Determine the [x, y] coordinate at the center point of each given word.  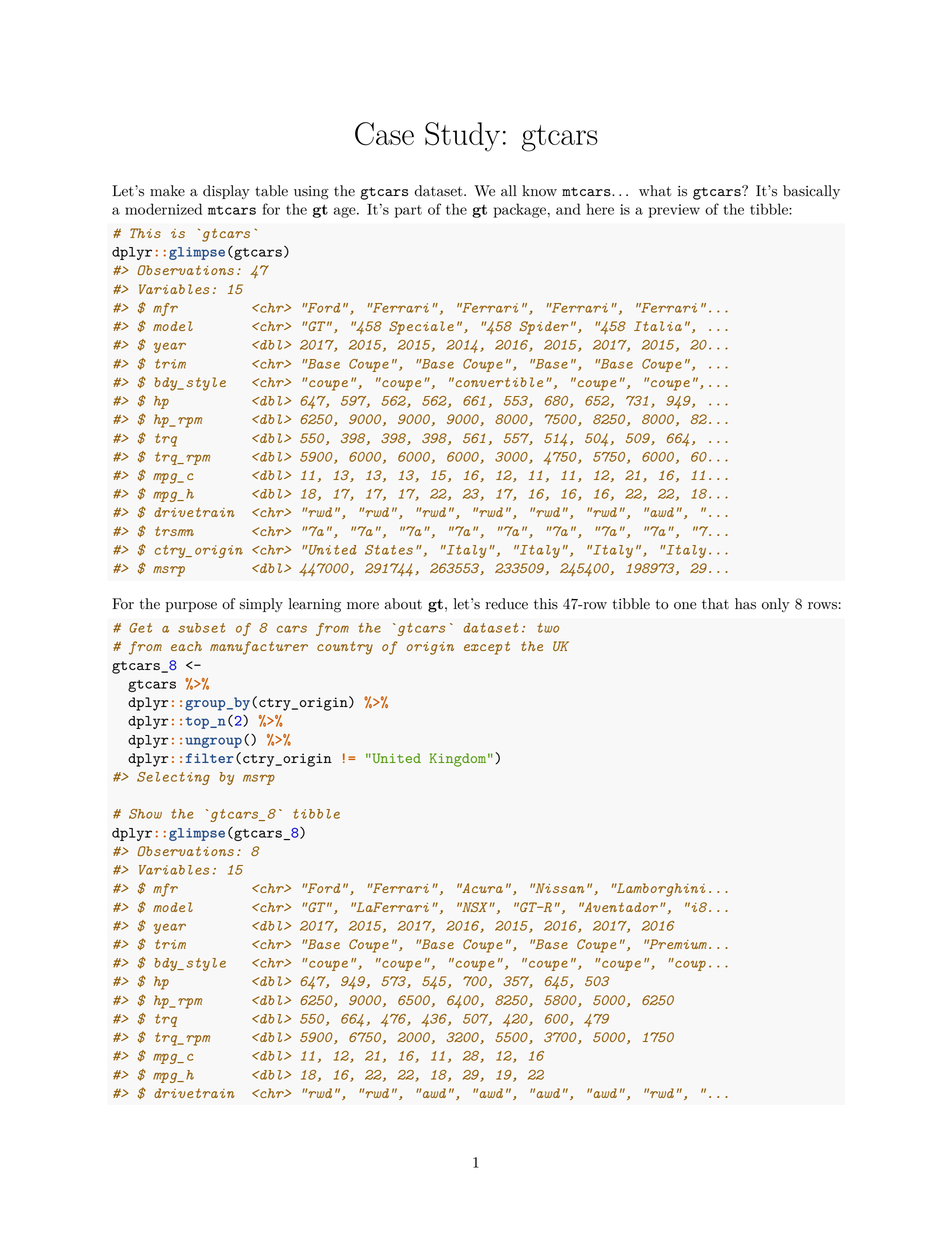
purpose [191, 607]
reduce [507, 604]
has [745, 604]
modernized [163, 209]
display [226, 192]
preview [674, 211]
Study [462, 137]
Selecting [173, 778]
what [655, 191]
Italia [658, 326]
